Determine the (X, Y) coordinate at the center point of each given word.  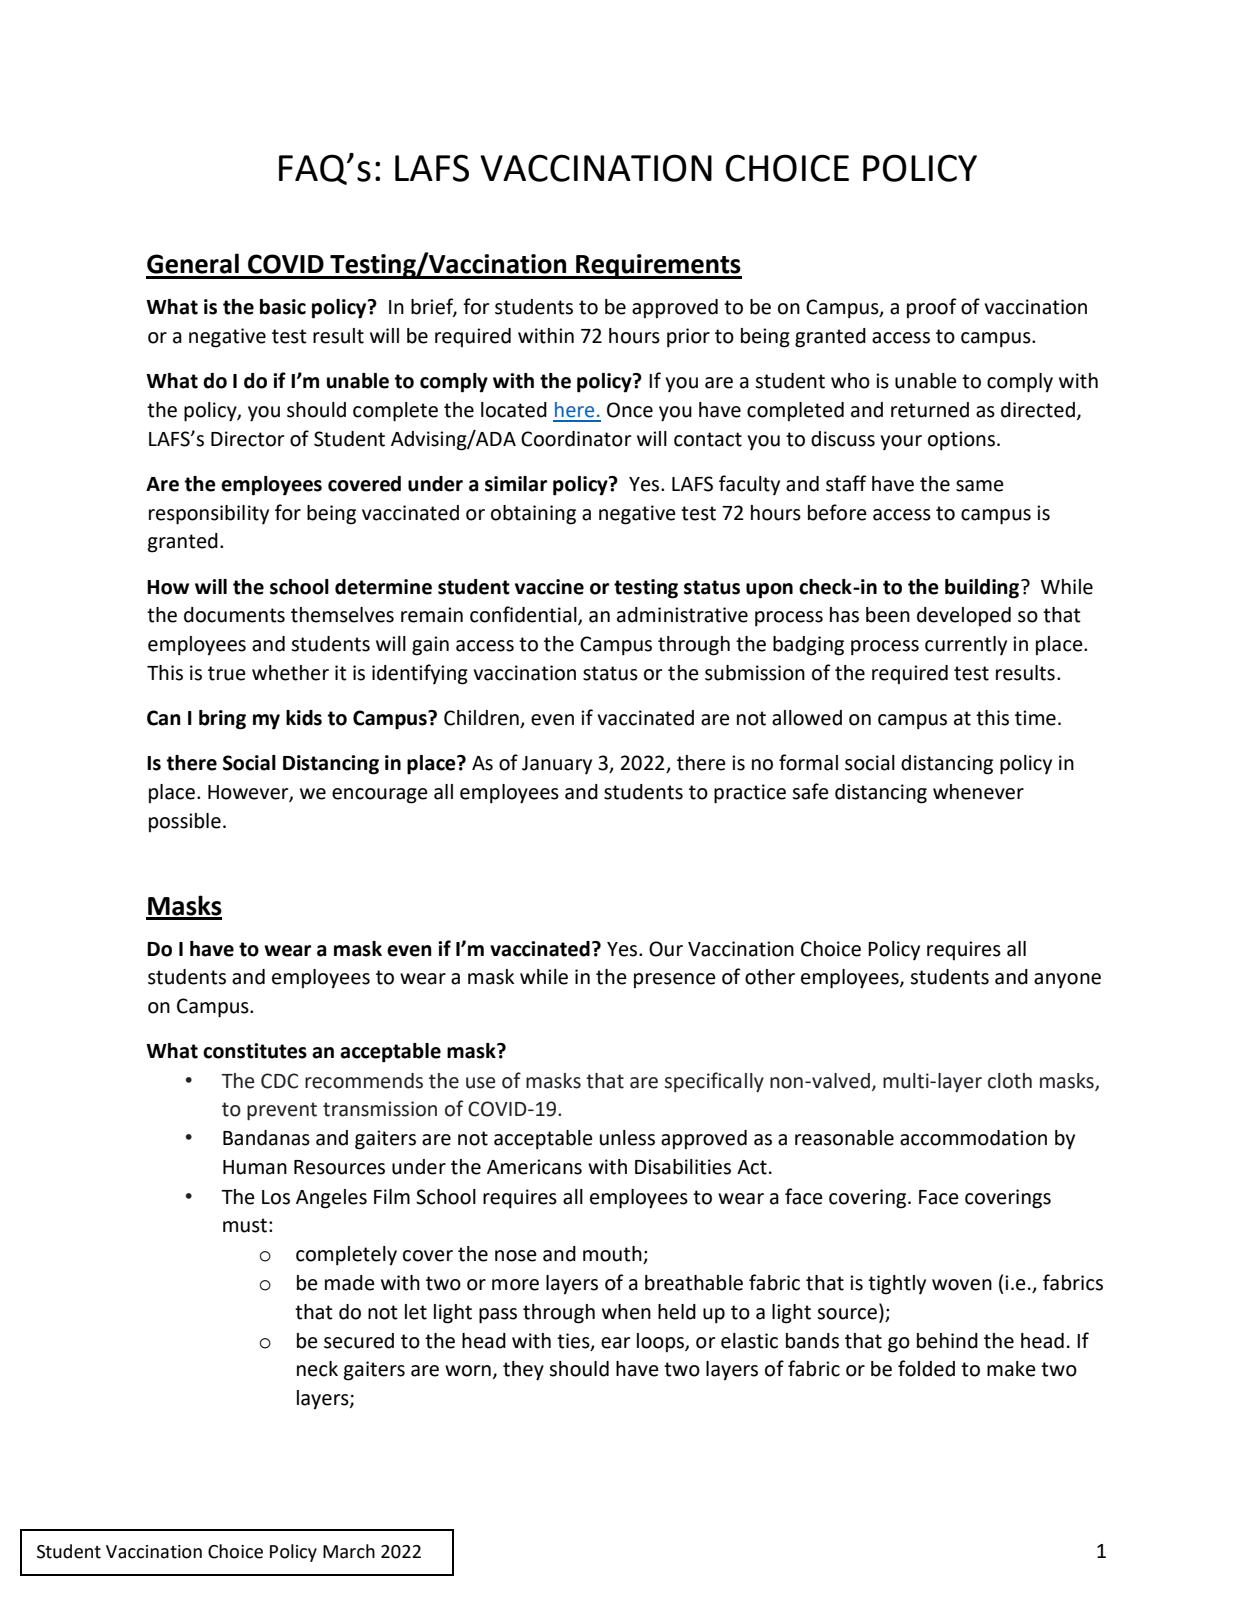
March (349, 1551)
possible (185, 822)
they (523, 1371)
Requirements (658, 266)
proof (932, 308)
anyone (1067, 980)
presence (675, 980)
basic (283, 307)
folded (926, 1368)
